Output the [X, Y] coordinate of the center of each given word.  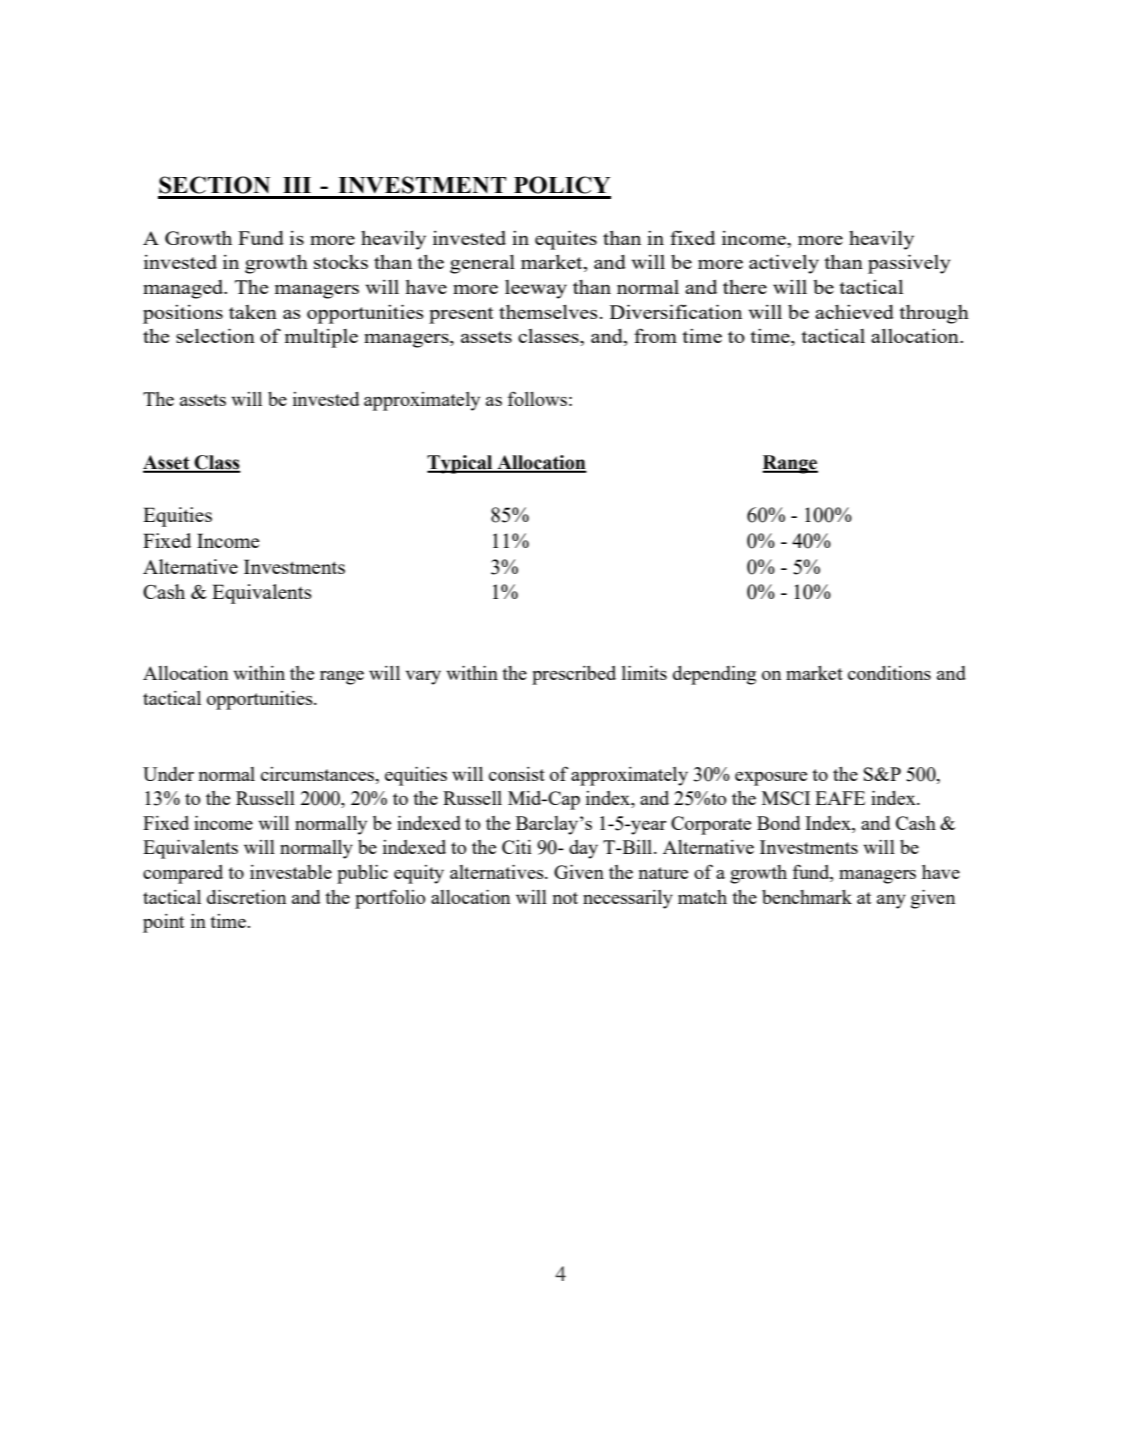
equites [566, 240]
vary [423, 677]
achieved [854, 312]
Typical [461, 464]
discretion [246, 897]
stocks [341, 262]
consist [517, 774]
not [565, 898]
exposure [771, 778]
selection [215, 335]
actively [784, 264]
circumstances [318, 774]
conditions [889, 673]
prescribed [574, 675]
